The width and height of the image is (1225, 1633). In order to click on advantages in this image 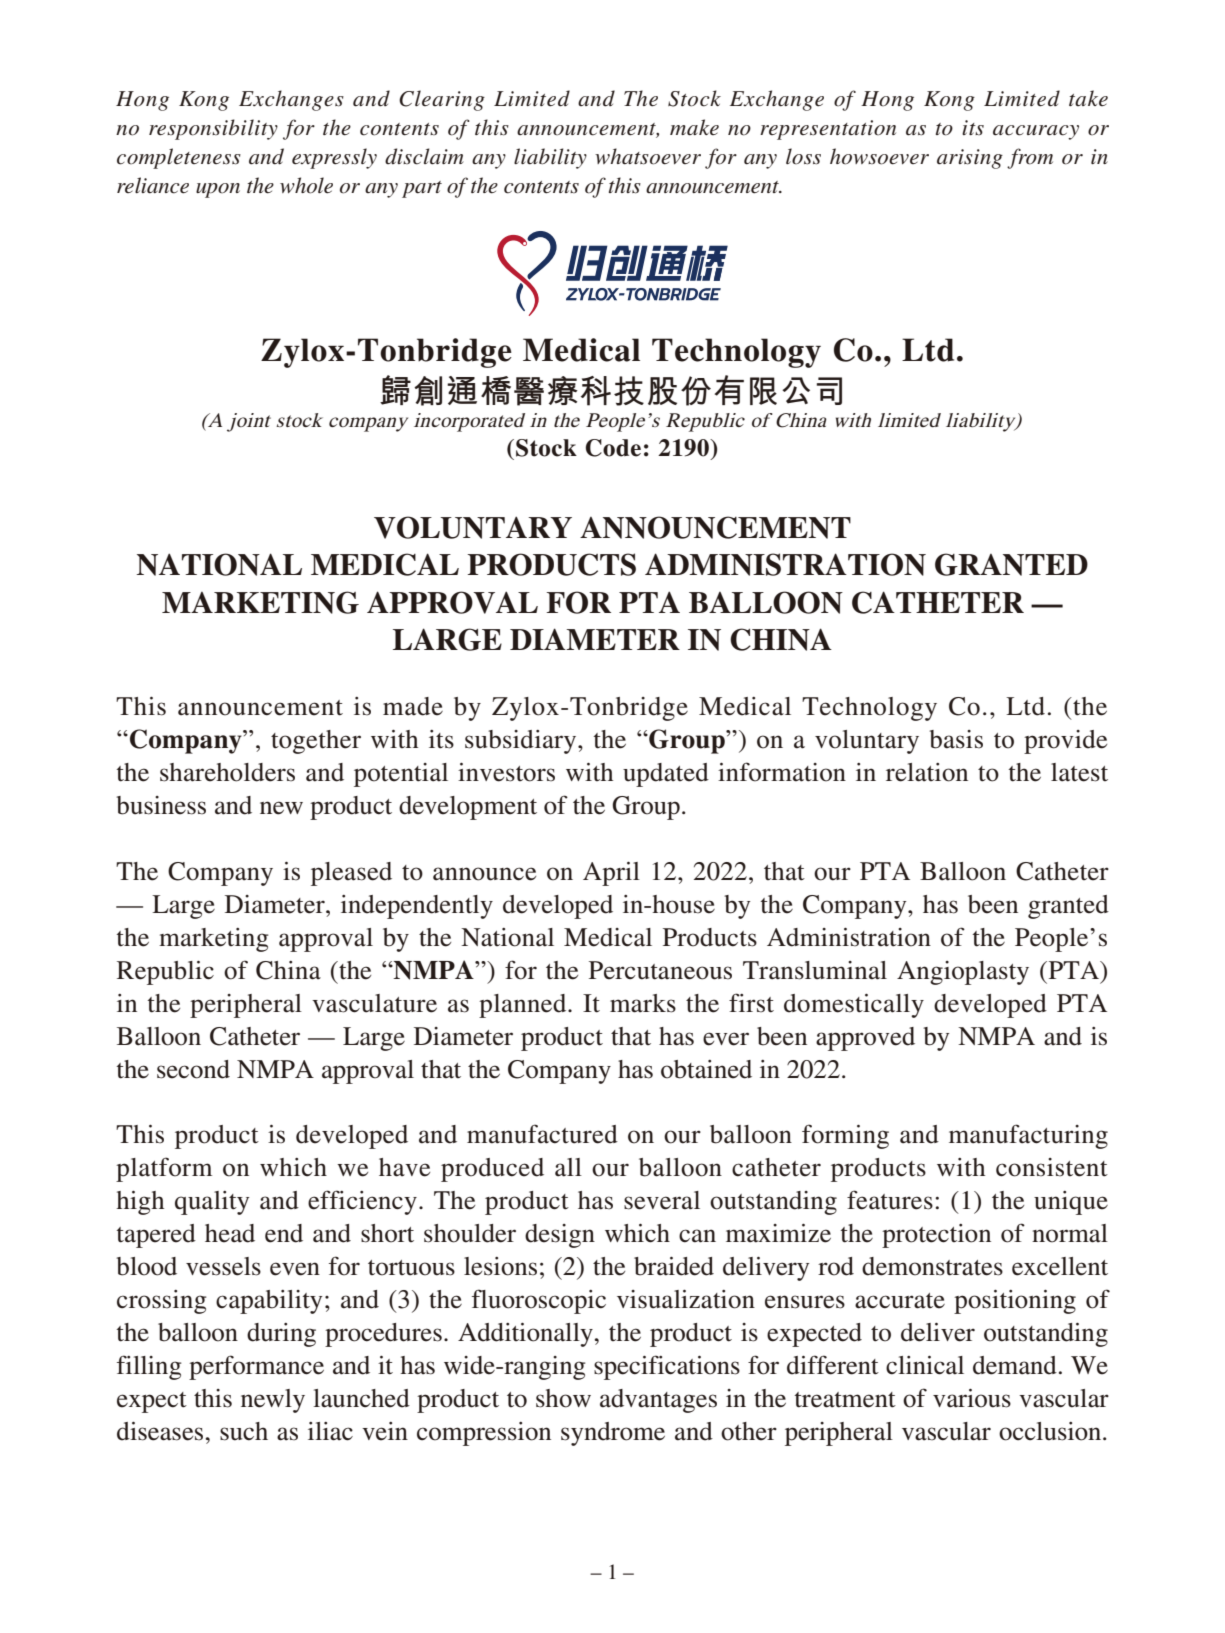, I will do `click(658, 1401)`.
